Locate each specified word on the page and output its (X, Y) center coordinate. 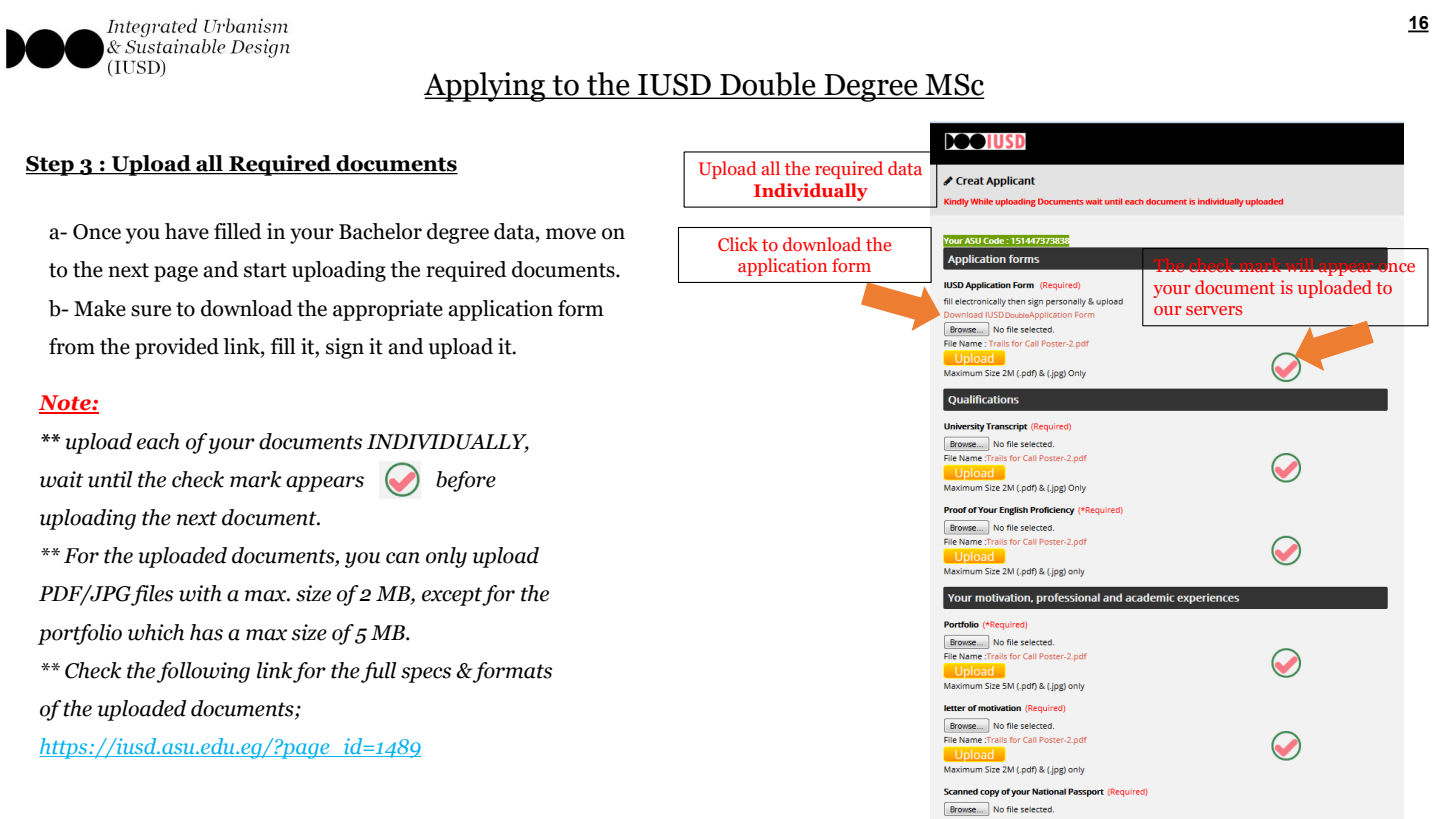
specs (426, 675)
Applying (486, 87)
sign (345, 348)
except (452, 596)
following (203, 672)
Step (51, 166)
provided (177, 348)
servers (1214, 310)
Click (738, 244)
